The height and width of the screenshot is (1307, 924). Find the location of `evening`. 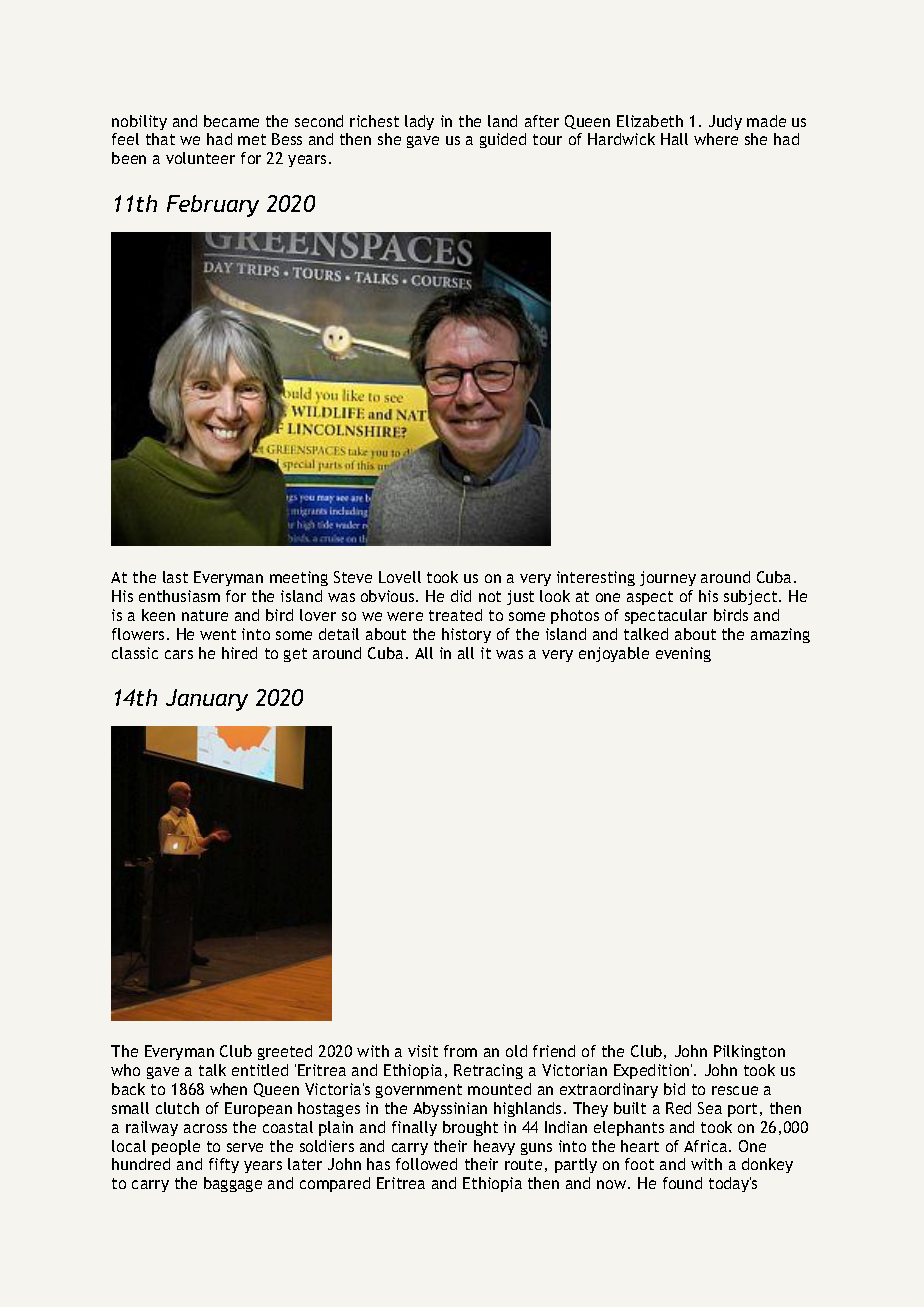

evening is located at coordinates (683, 654).
